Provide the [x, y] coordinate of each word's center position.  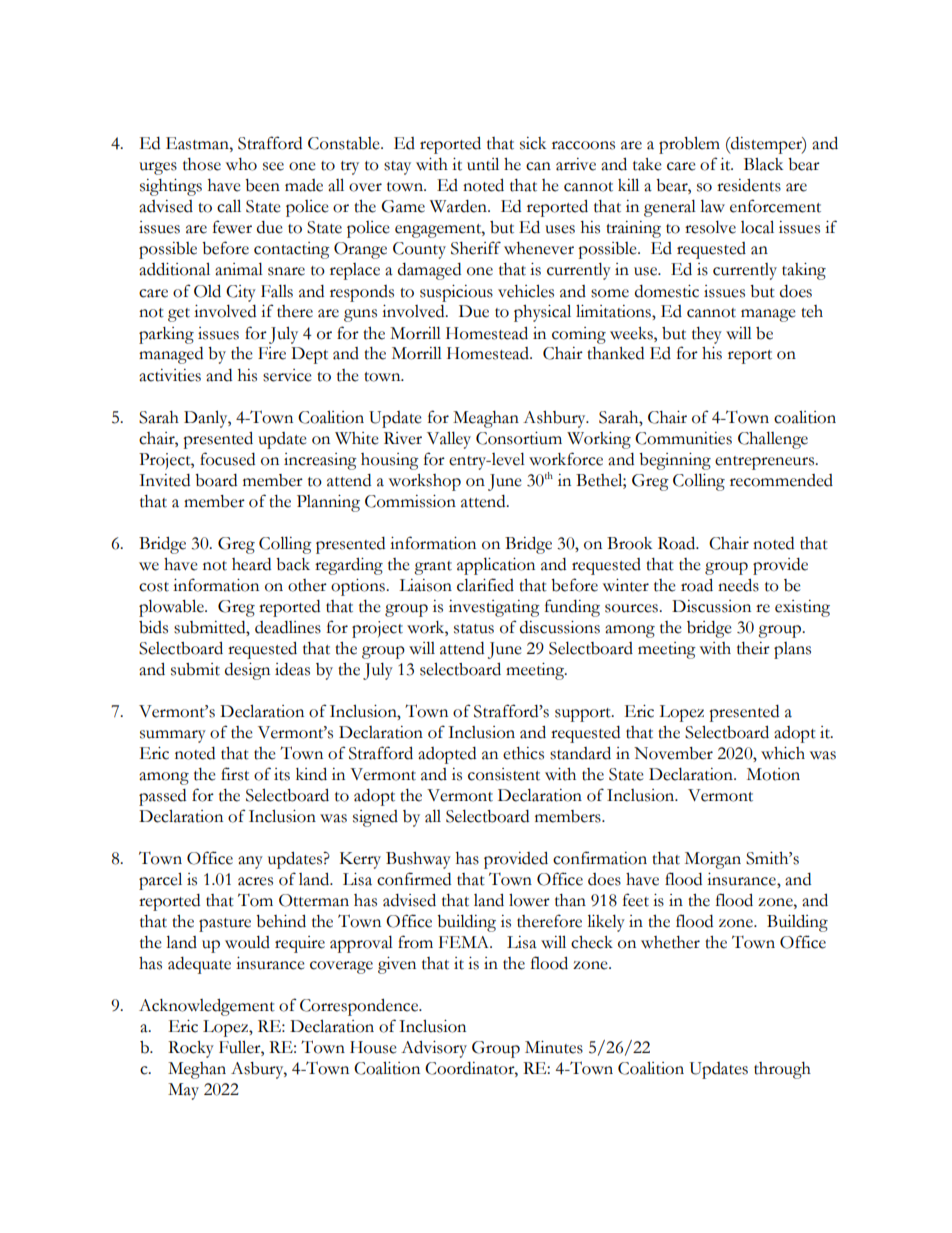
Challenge [773, 440]
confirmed [414, 879]
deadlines [288, 627]
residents [749, 185]
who [241, 164]
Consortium [519, 438]
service [287, 375]
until [483, 164]
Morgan [713, 860]
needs [738, 585]
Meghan [197, 1070]
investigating [494, 608]
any [250, 862]
